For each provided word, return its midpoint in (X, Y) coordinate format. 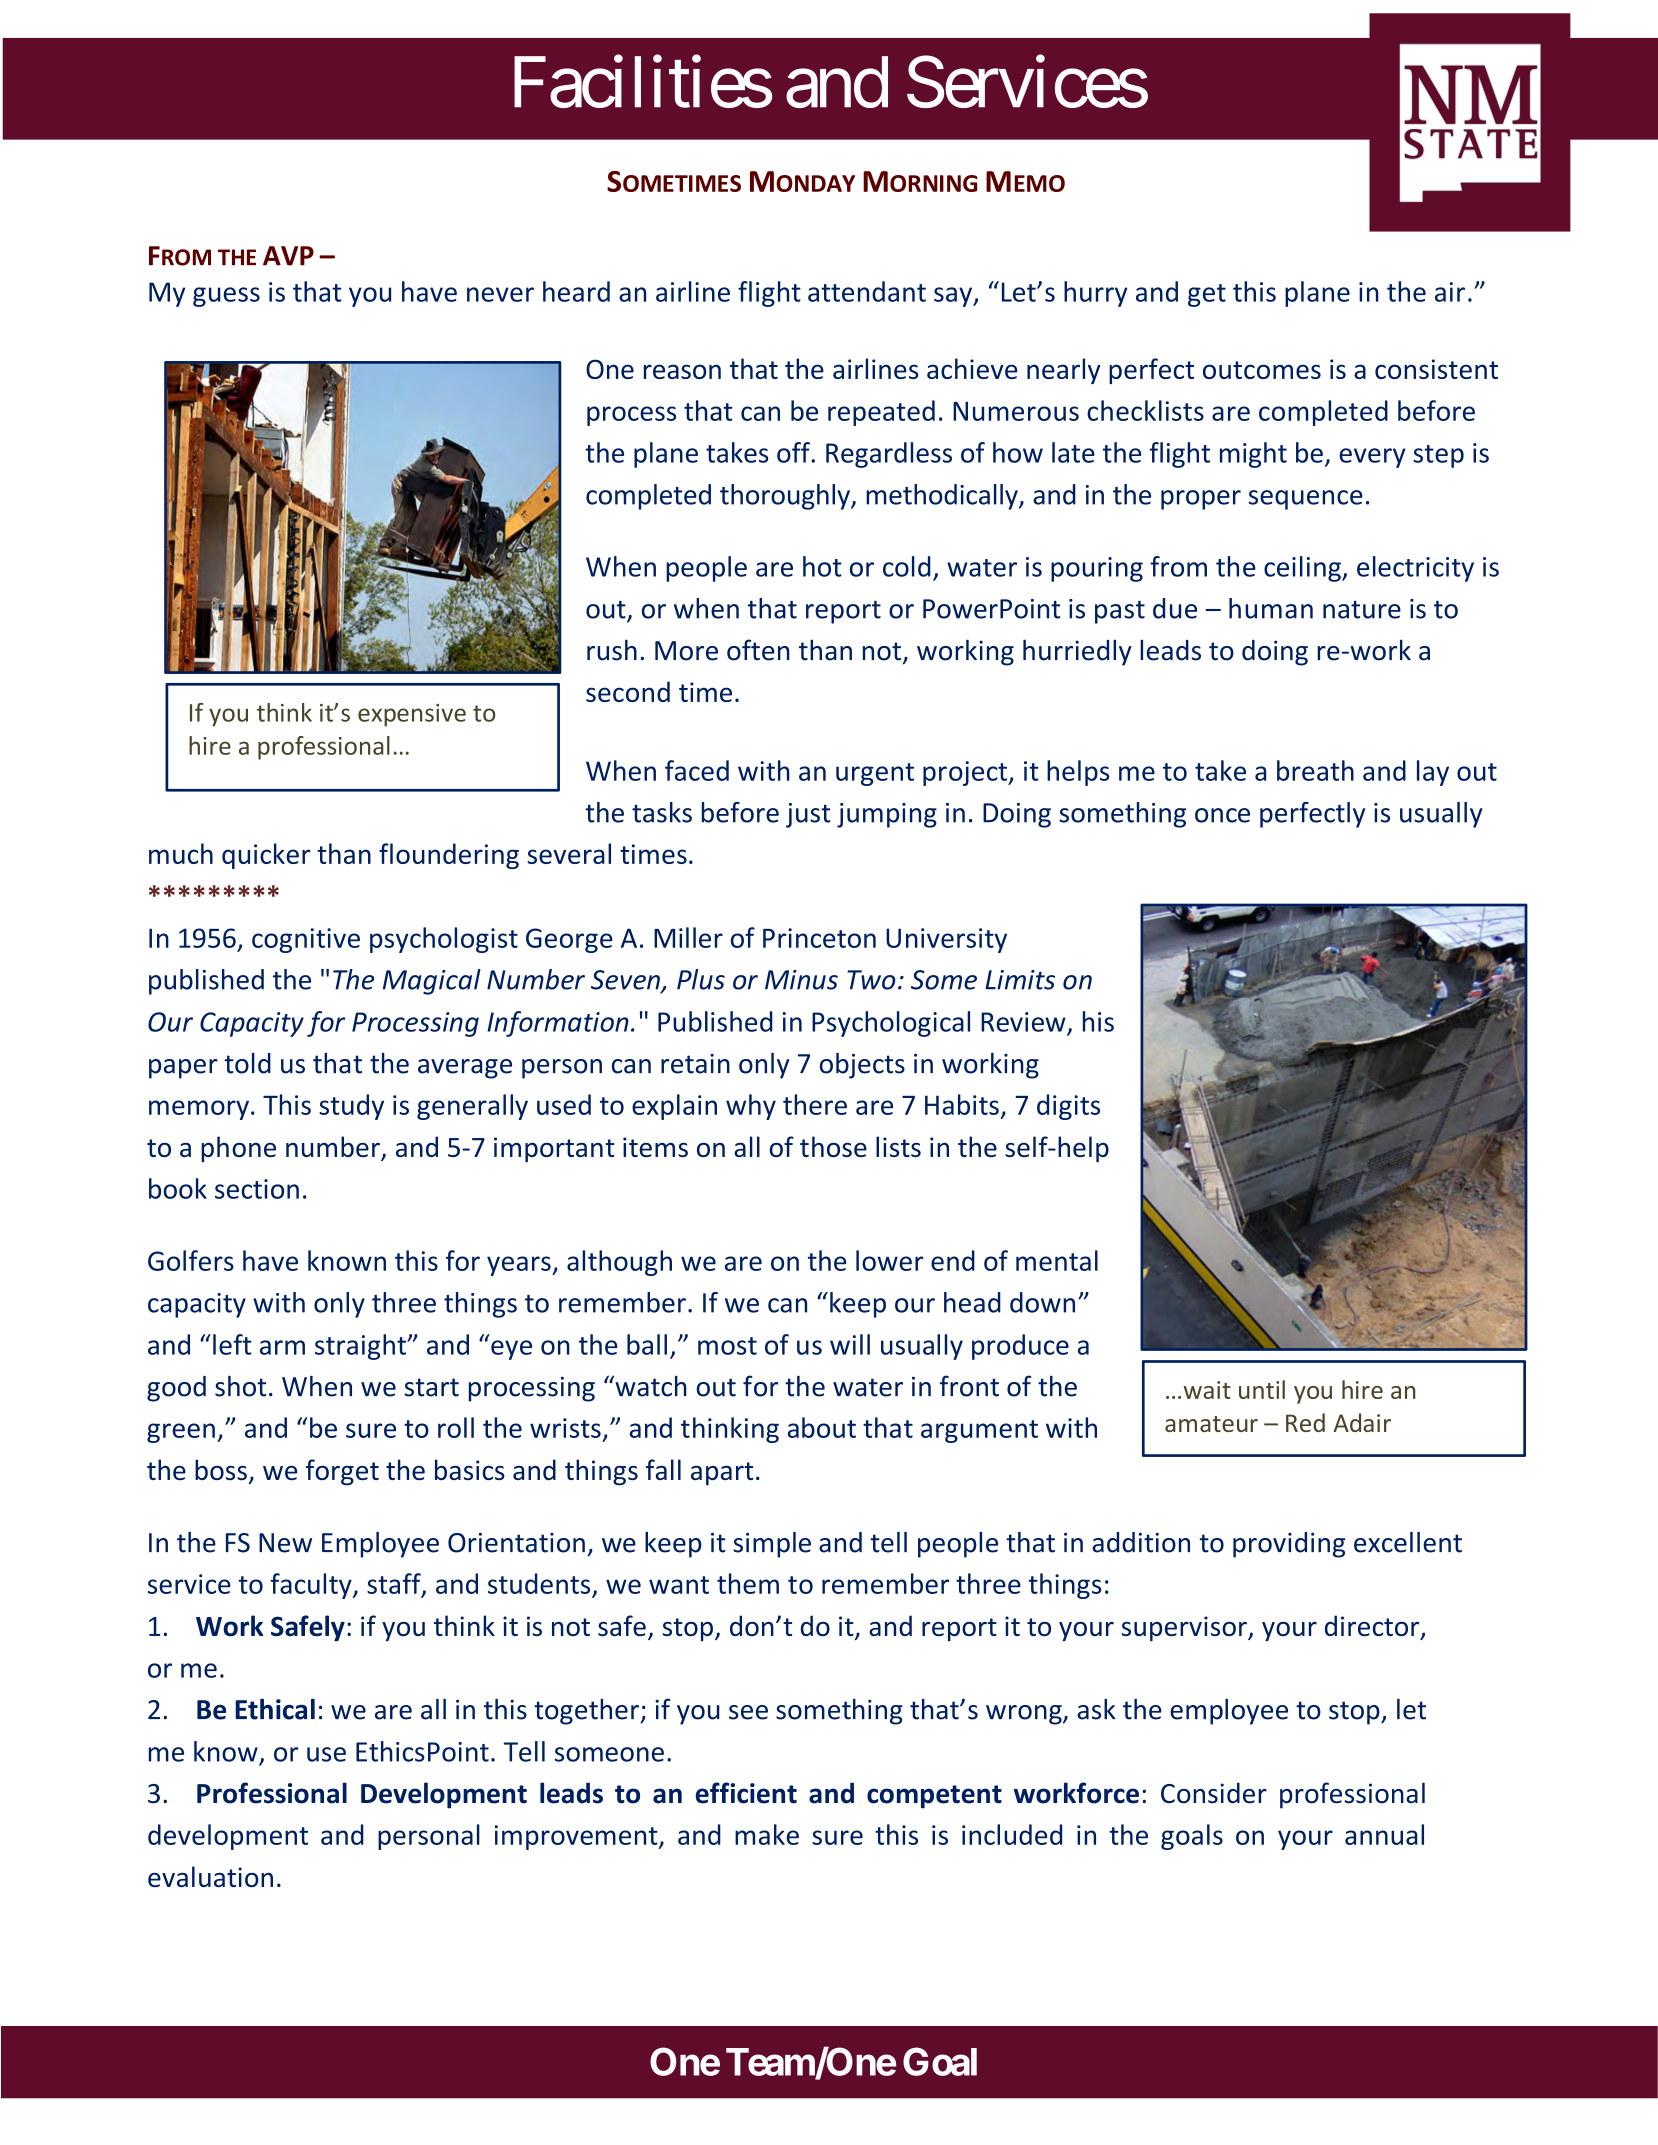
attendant (867, 291)
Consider (1214, 1793)
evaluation (210, 1876)
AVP (288, 256)
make (767, 1834)
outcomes (1262, 370)
